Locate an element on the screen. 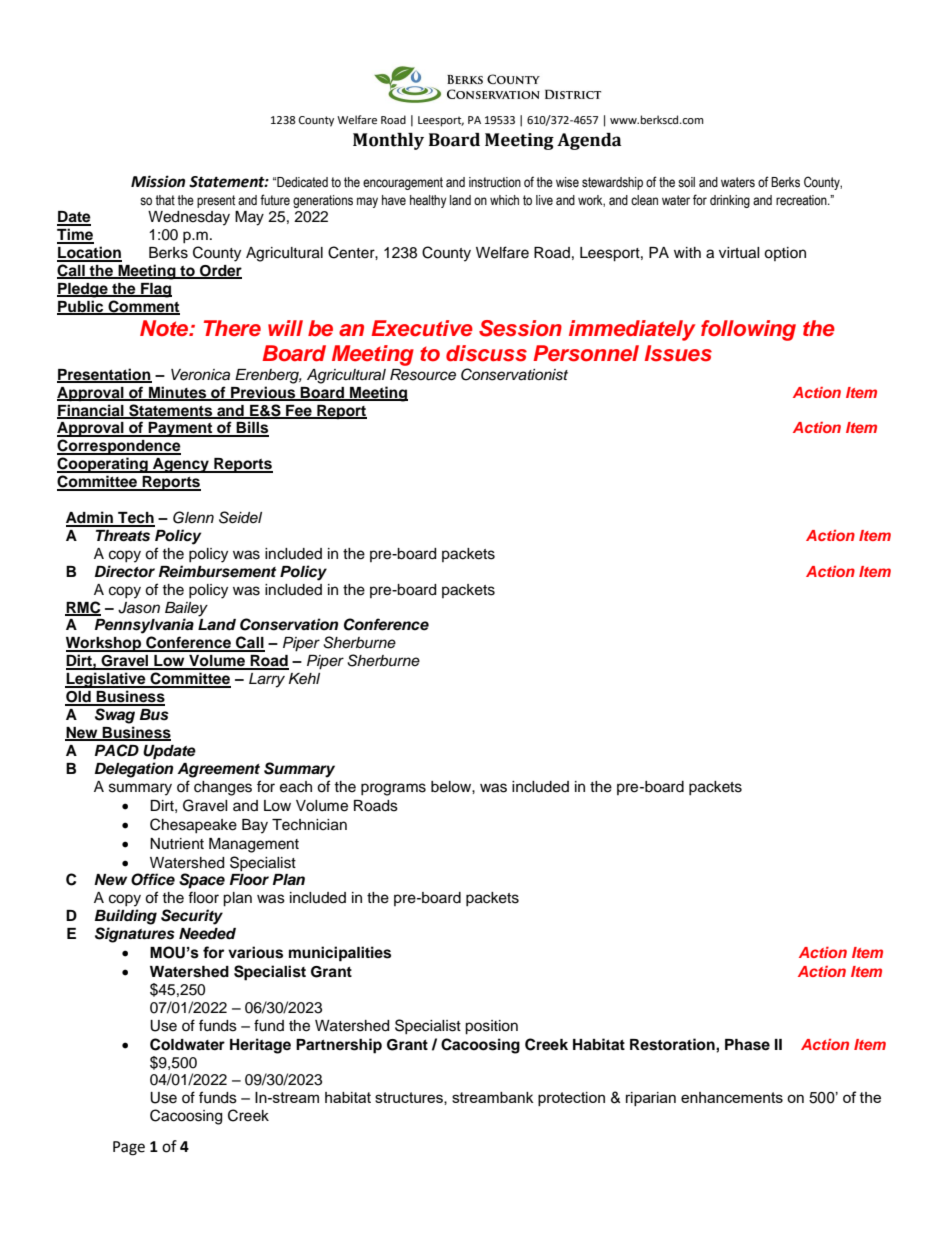  Chesapeake is located at coordinates (193, 825).
